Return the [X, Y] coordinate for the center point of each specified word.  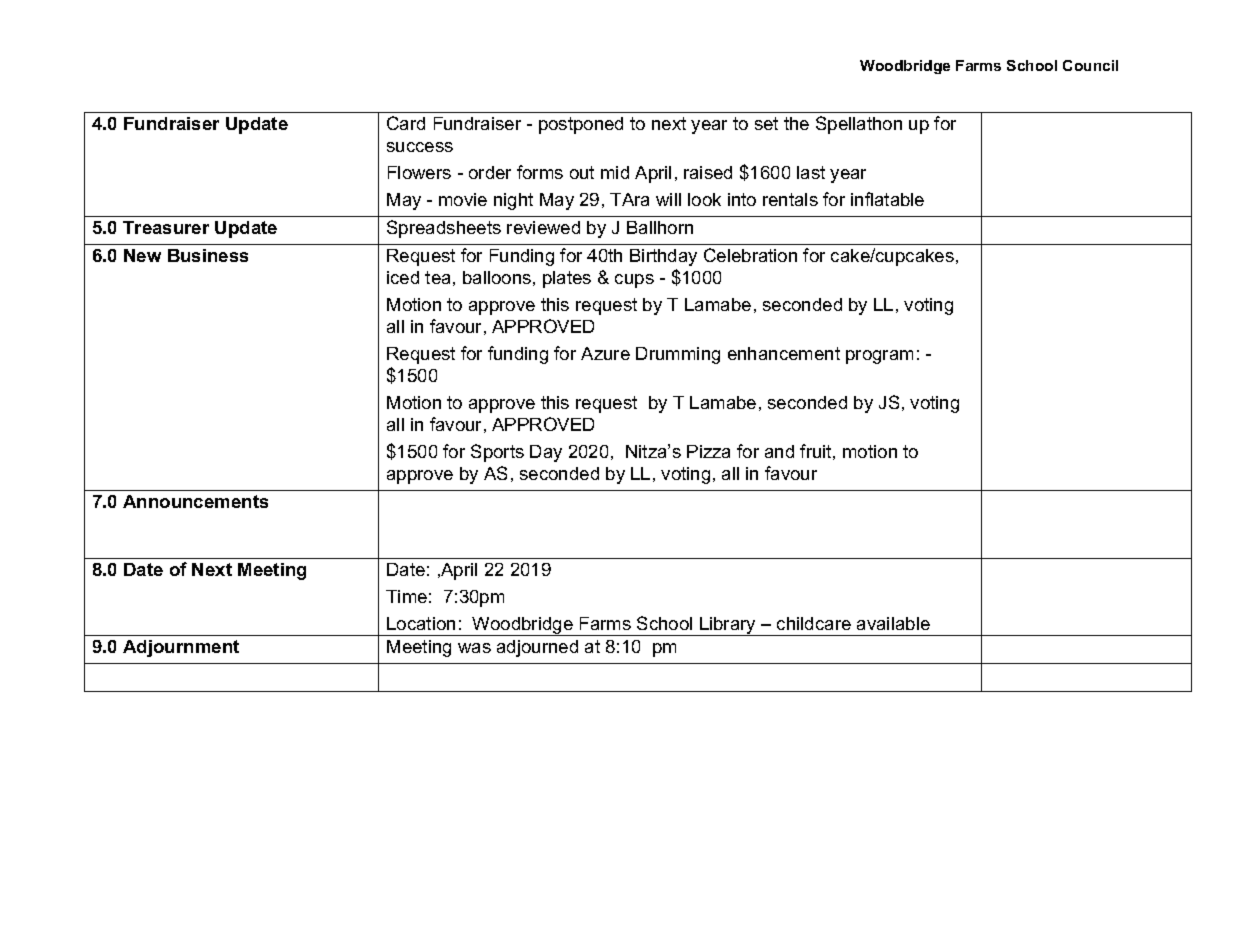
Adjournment [181, 648]
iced [403, 277]
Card [406, 123]
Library [728, 626]
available [893, 623]
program [879, 357]
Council [1090, 65]
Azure [605, 353]
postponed [581, 125]
